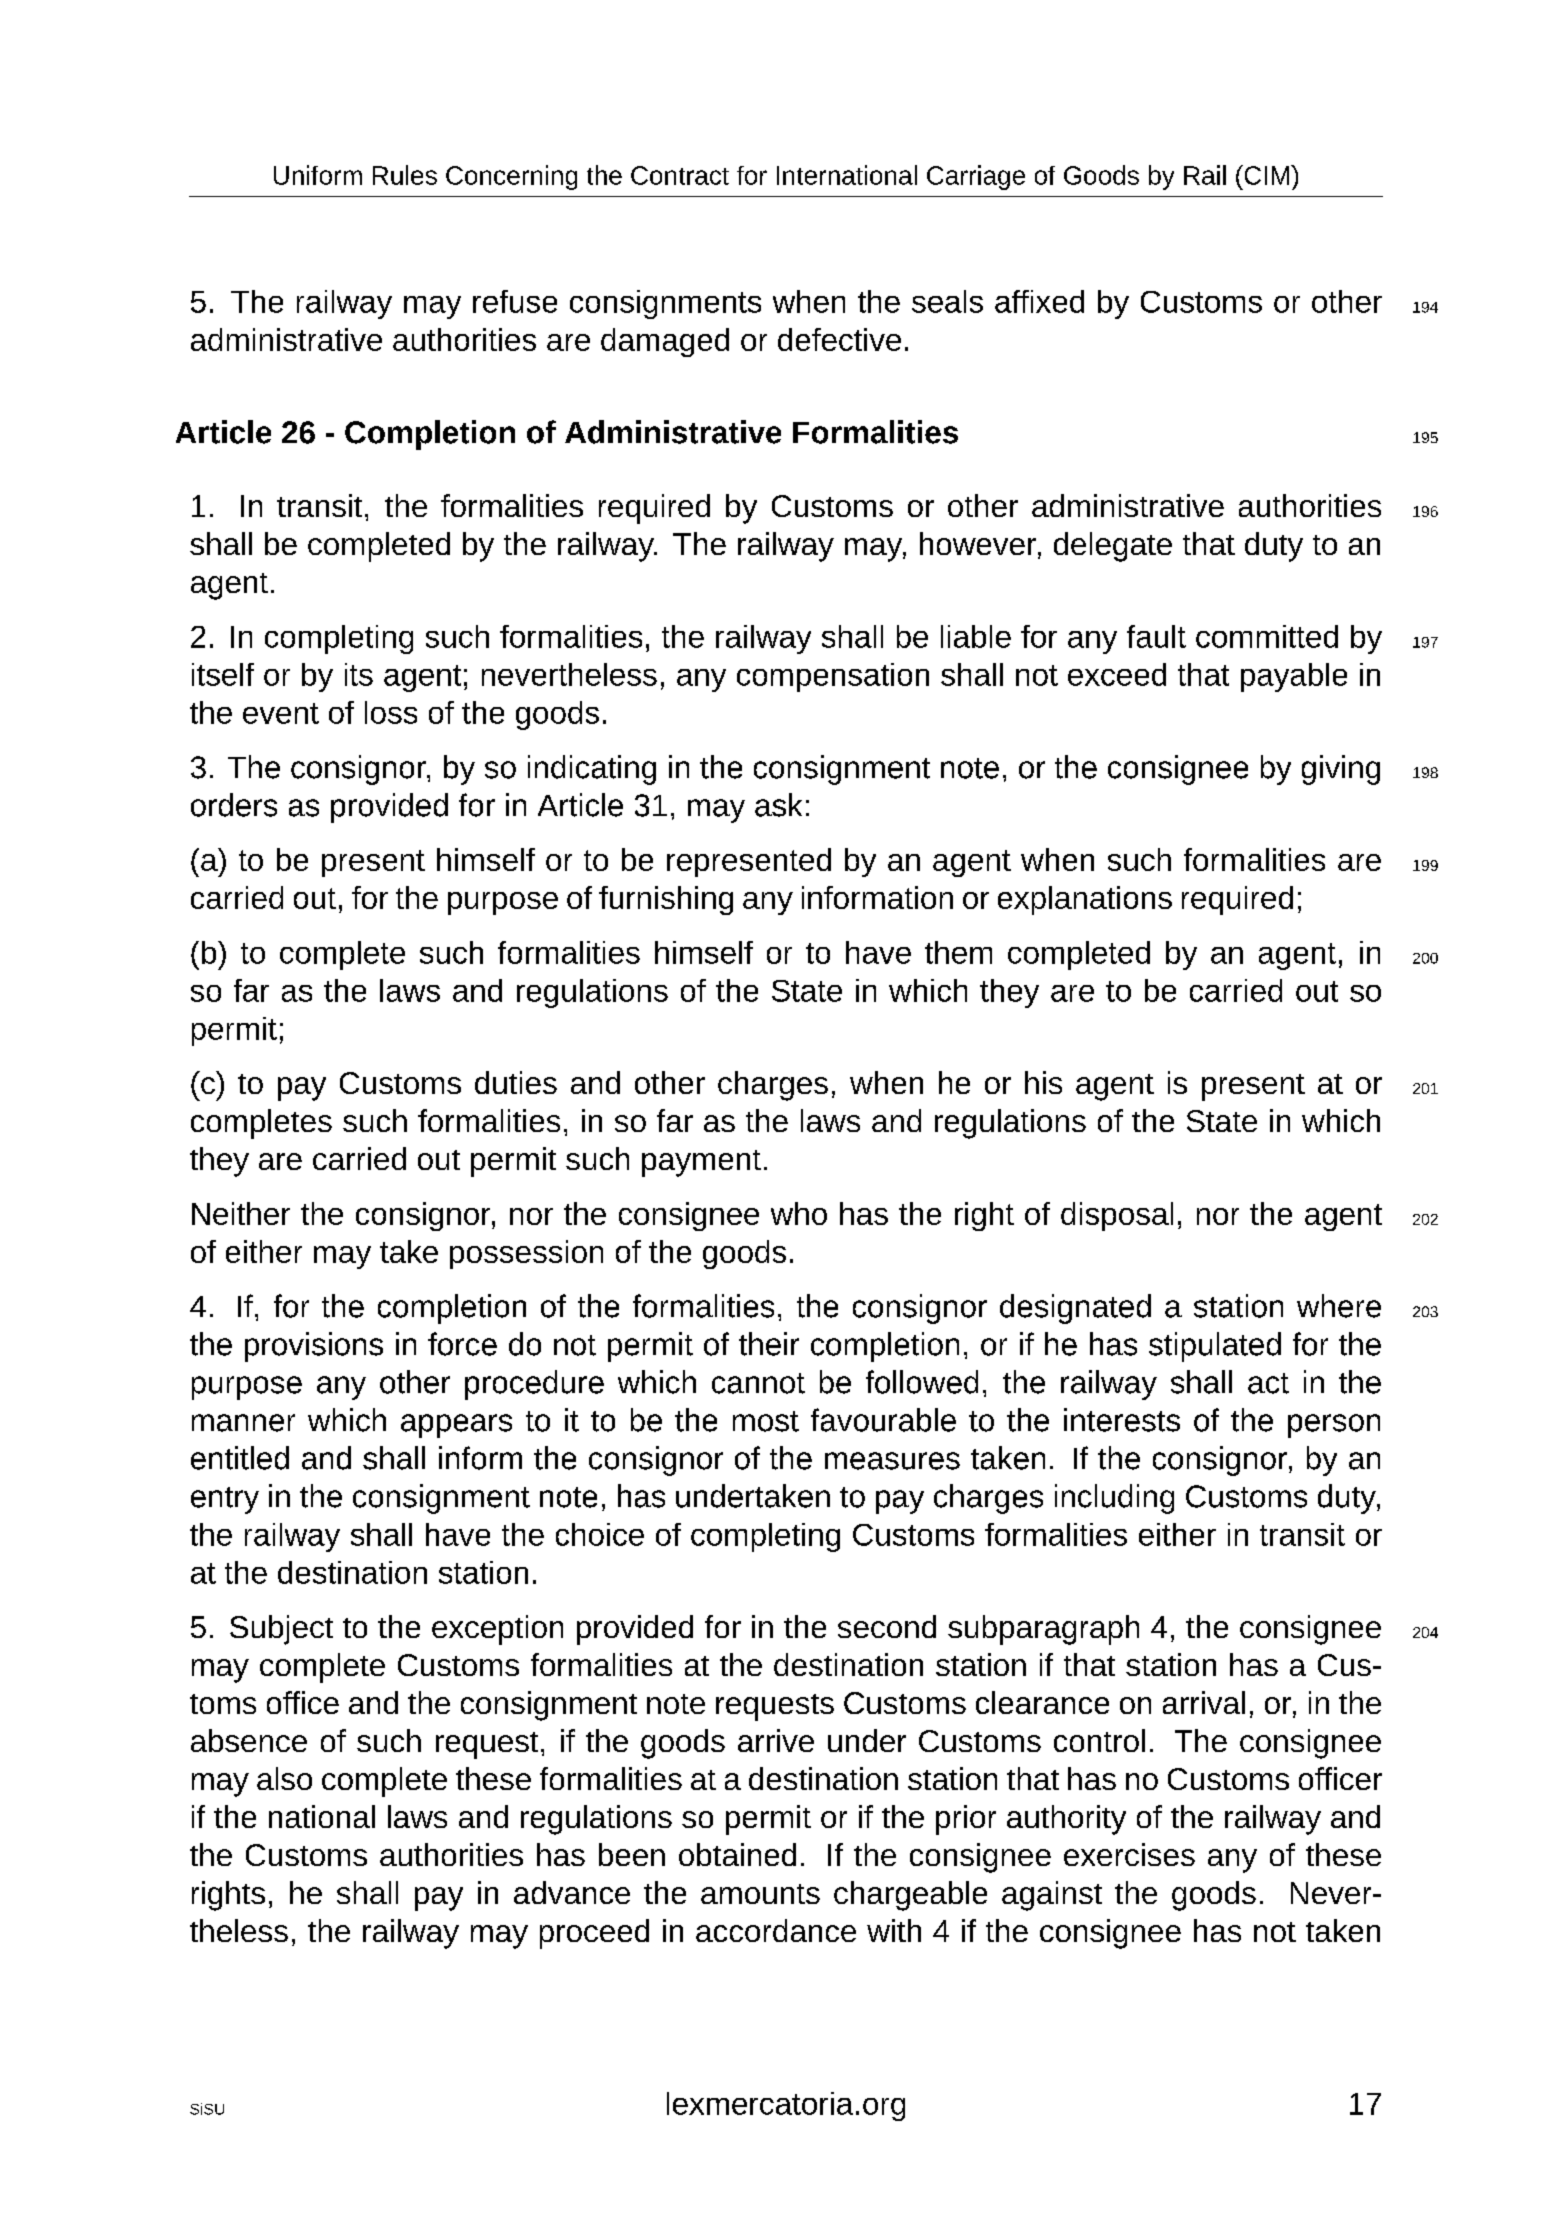 This screenshot has width=1566, height=2215. Describe the element at coordinates (1215, 1347) in the screenshot. I see `stipulated` at that location.
